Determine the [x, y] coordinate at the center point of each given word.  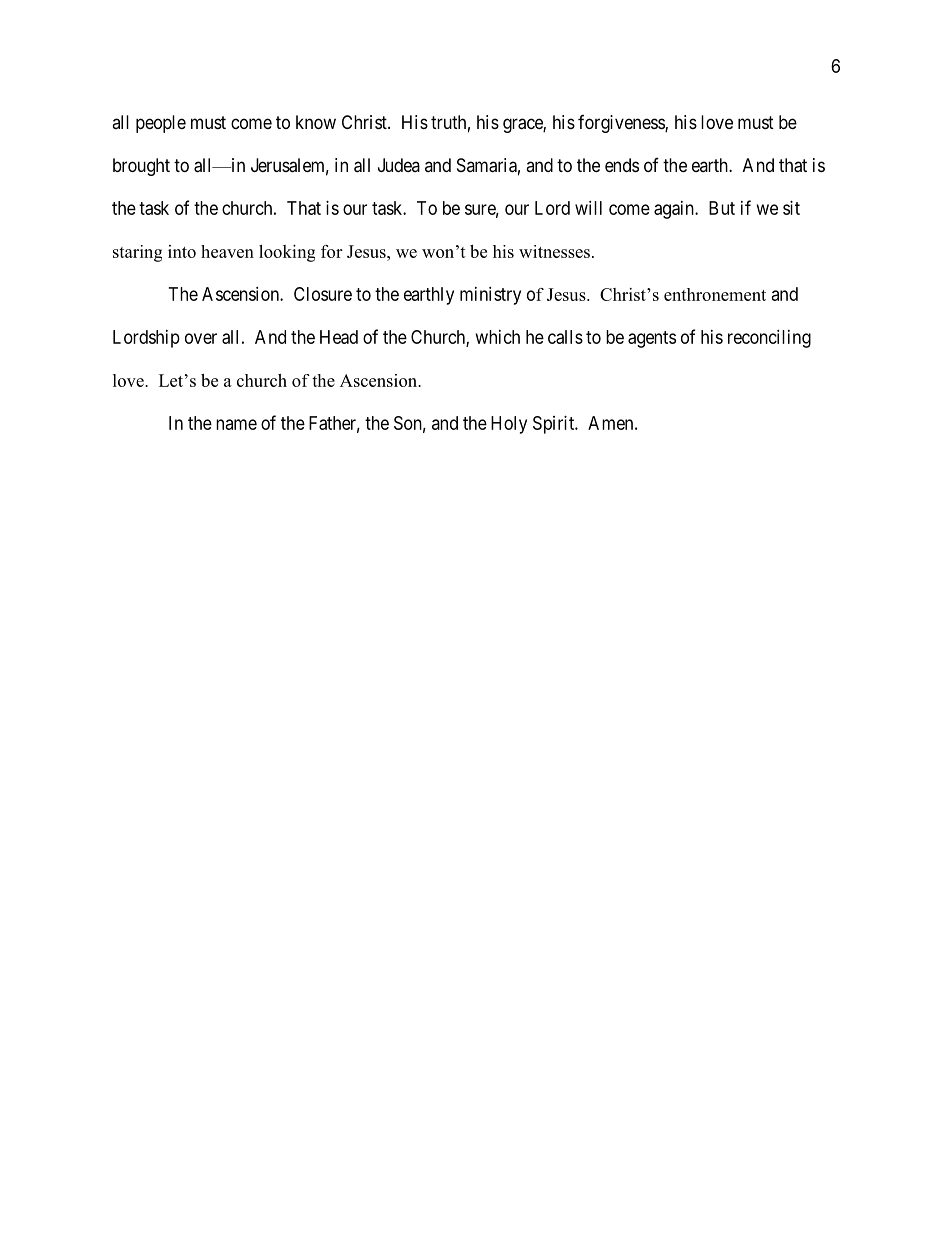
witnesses [554, 251]
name [236, 424]
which [498, 337]
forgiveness [622, 124]
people [161, 124]
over [201, 338]
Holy [509, 425]
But [722, 208]
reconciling [769, 339]
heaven [227, 251]
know [316, 122]
